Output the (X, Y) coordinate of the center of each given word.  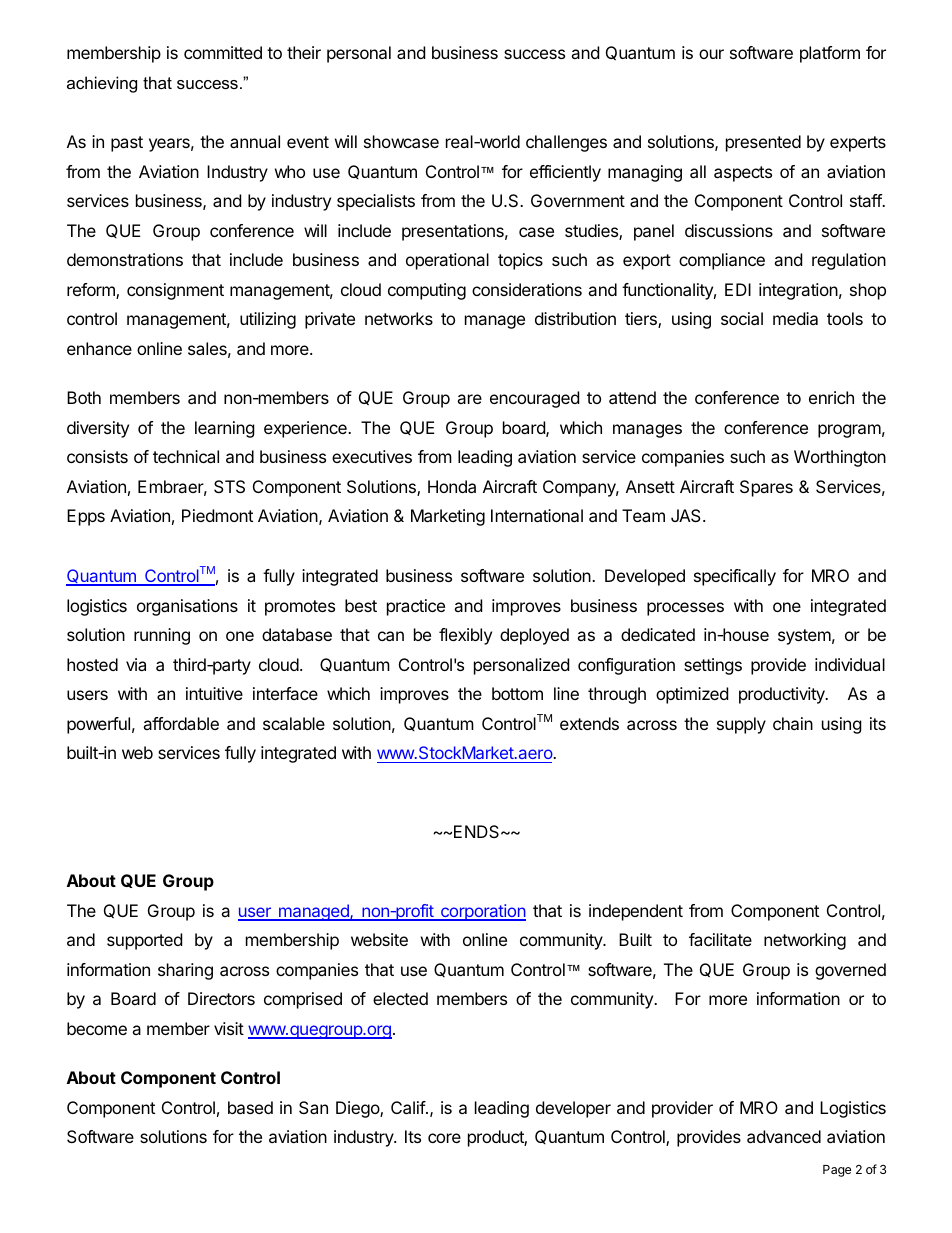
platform (830, 54)
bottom (517, 693)
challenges (566, 143)
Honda (452, 486)
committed (223, 52)
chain (793, 723)
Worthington (840, 458)
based (250, 1107)
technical (186, 456)
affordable (181, 723)
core (444, 1138)
